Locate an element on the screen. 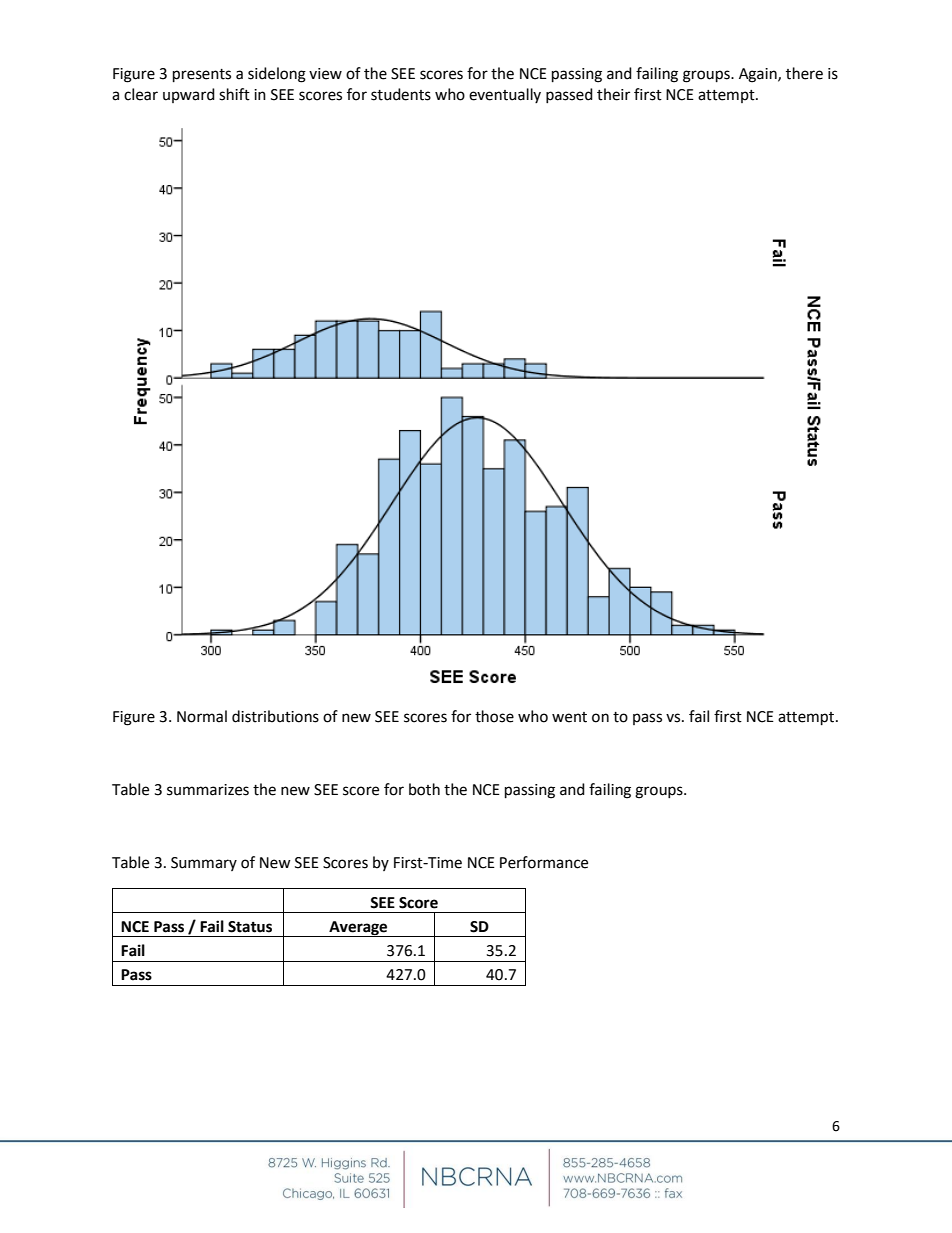  shift is located at coordinates (234, 94).
